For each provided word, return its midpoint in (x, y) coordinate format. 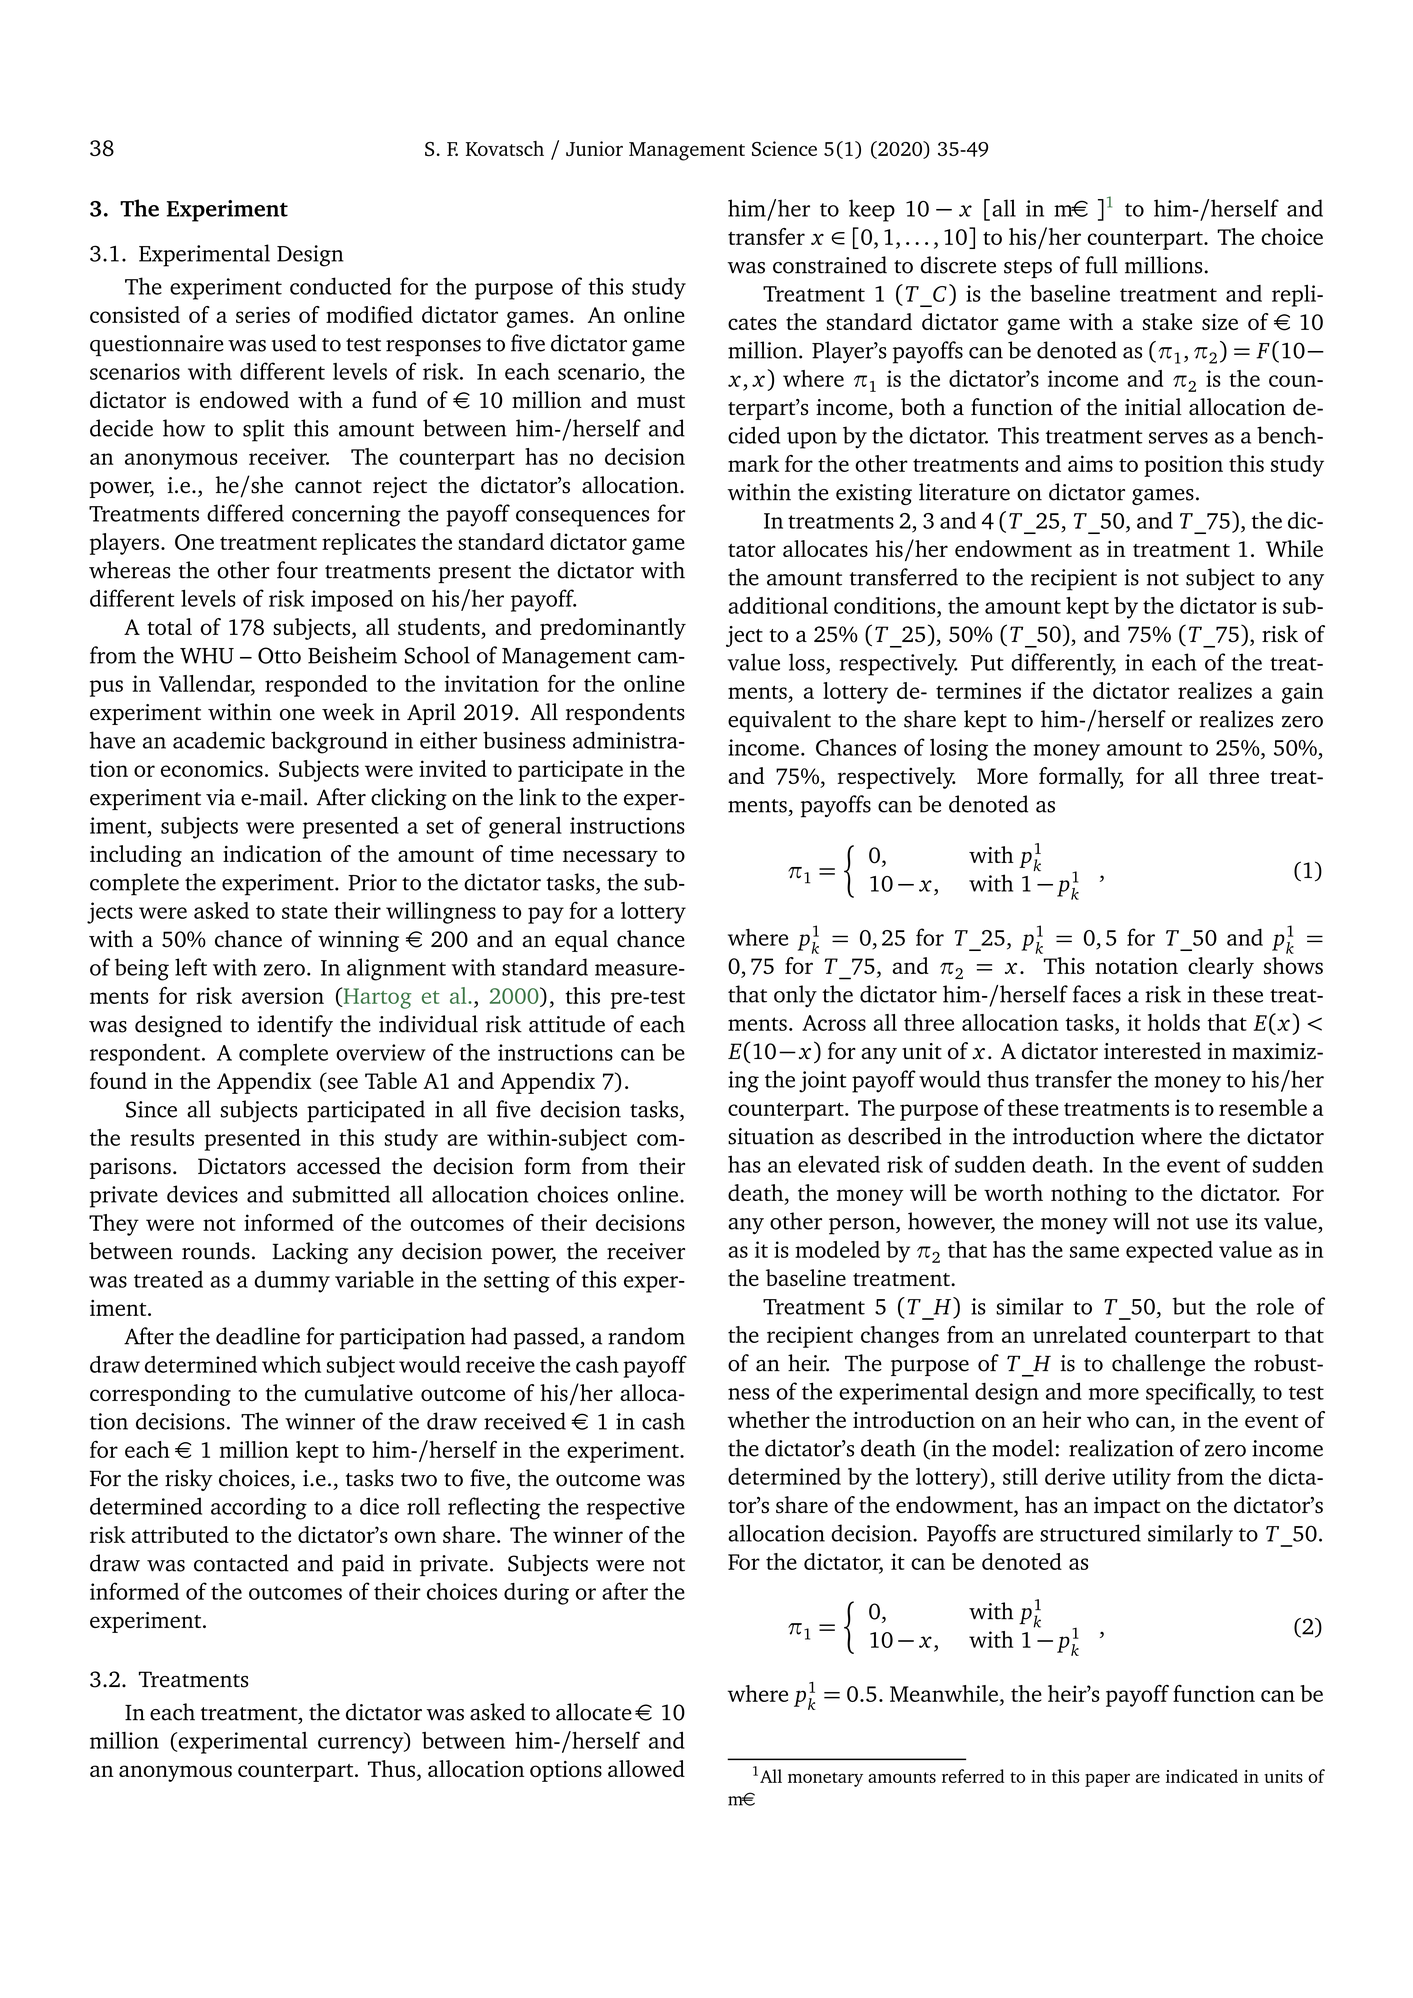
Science (784, 148)
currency (362, 1745)
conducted (340, 286)
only (795, 996)
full (1101, 265)
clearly (1221, 968)
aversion (283, 995)
